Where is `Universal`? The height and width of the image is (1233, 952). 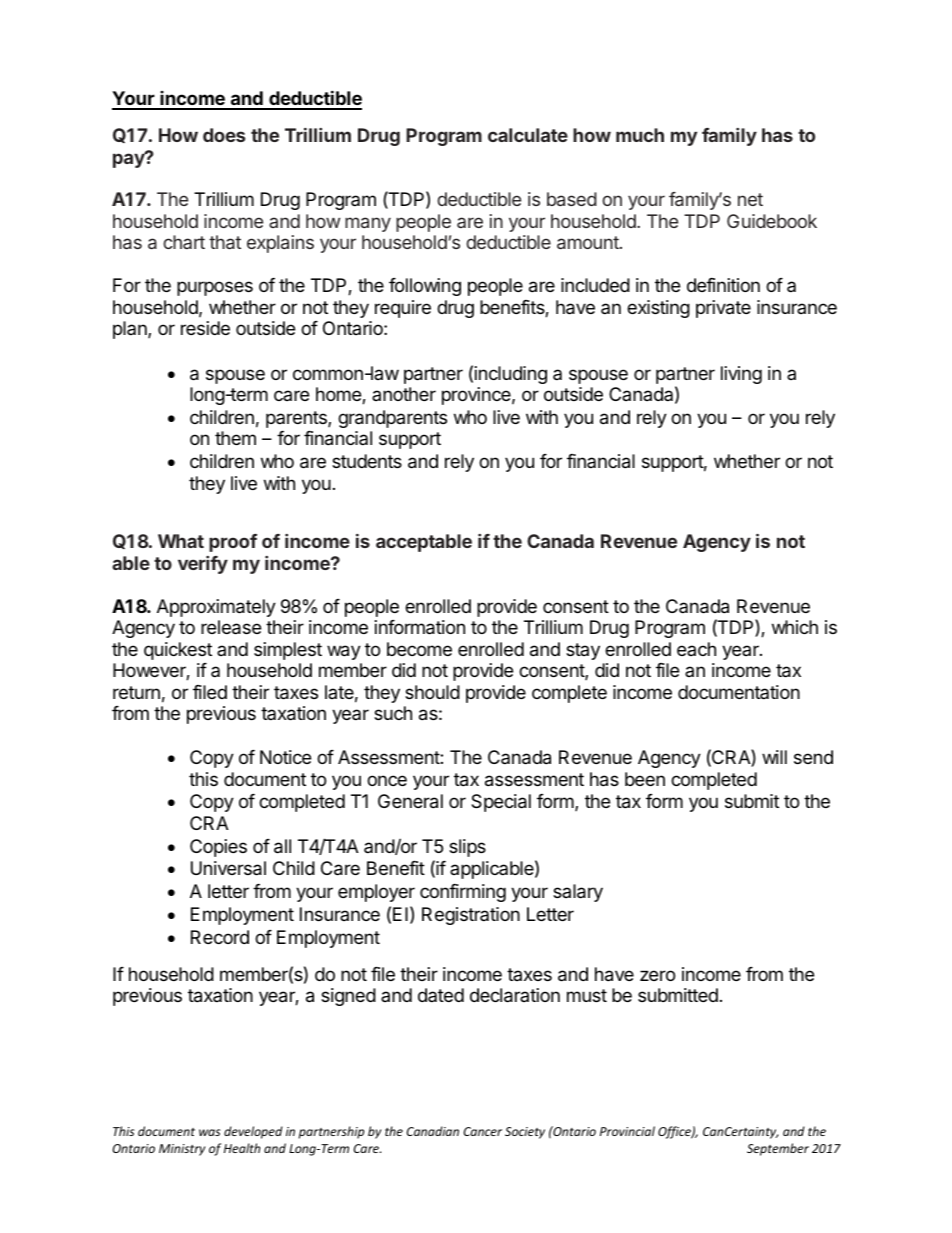
Universal is located at coordinates (228, 868).
